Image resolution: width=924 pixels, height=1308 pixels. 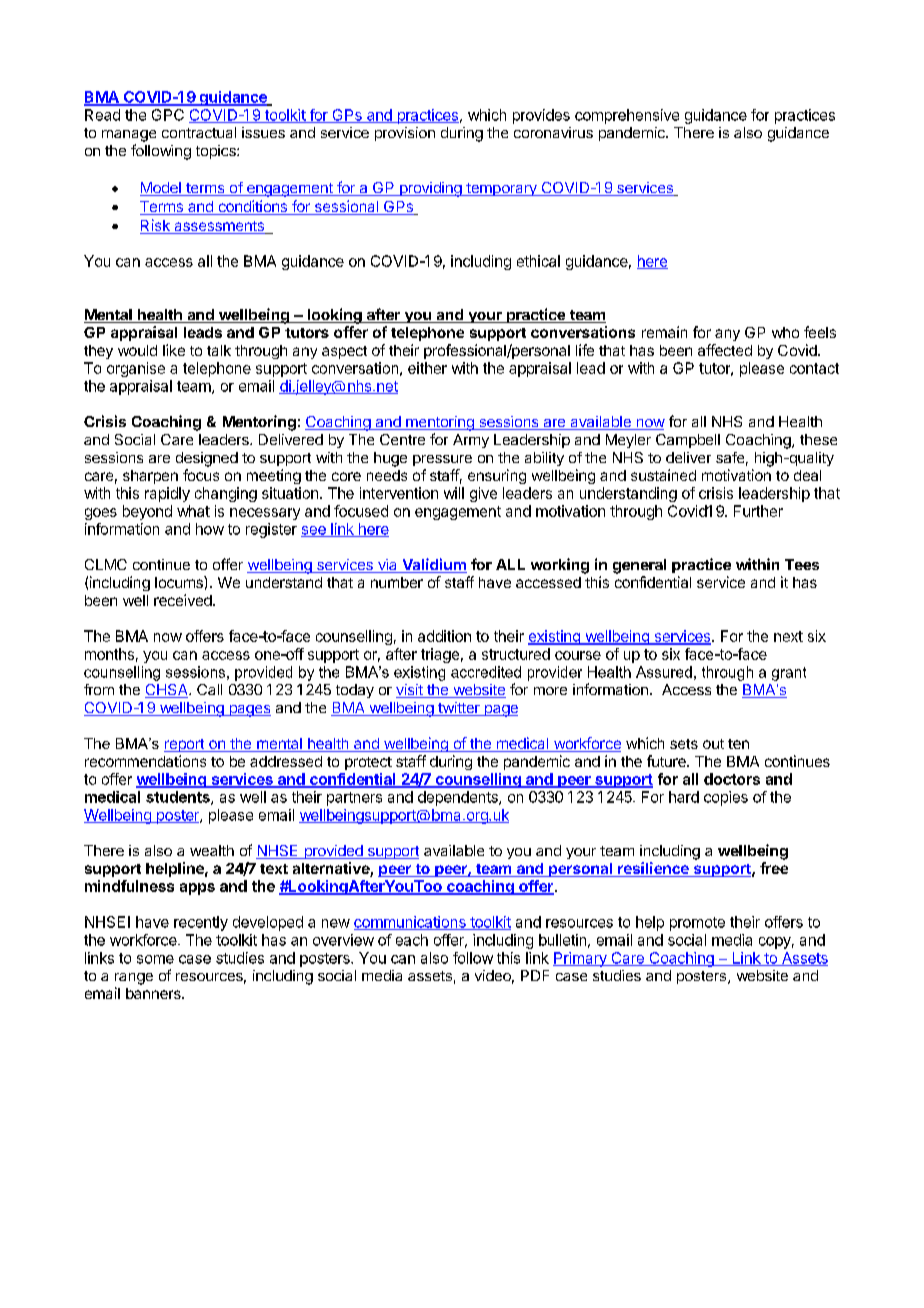 What do you see at coordinates (758, 511) in the image?
I see `Further` at bounding box center [758, 511].
